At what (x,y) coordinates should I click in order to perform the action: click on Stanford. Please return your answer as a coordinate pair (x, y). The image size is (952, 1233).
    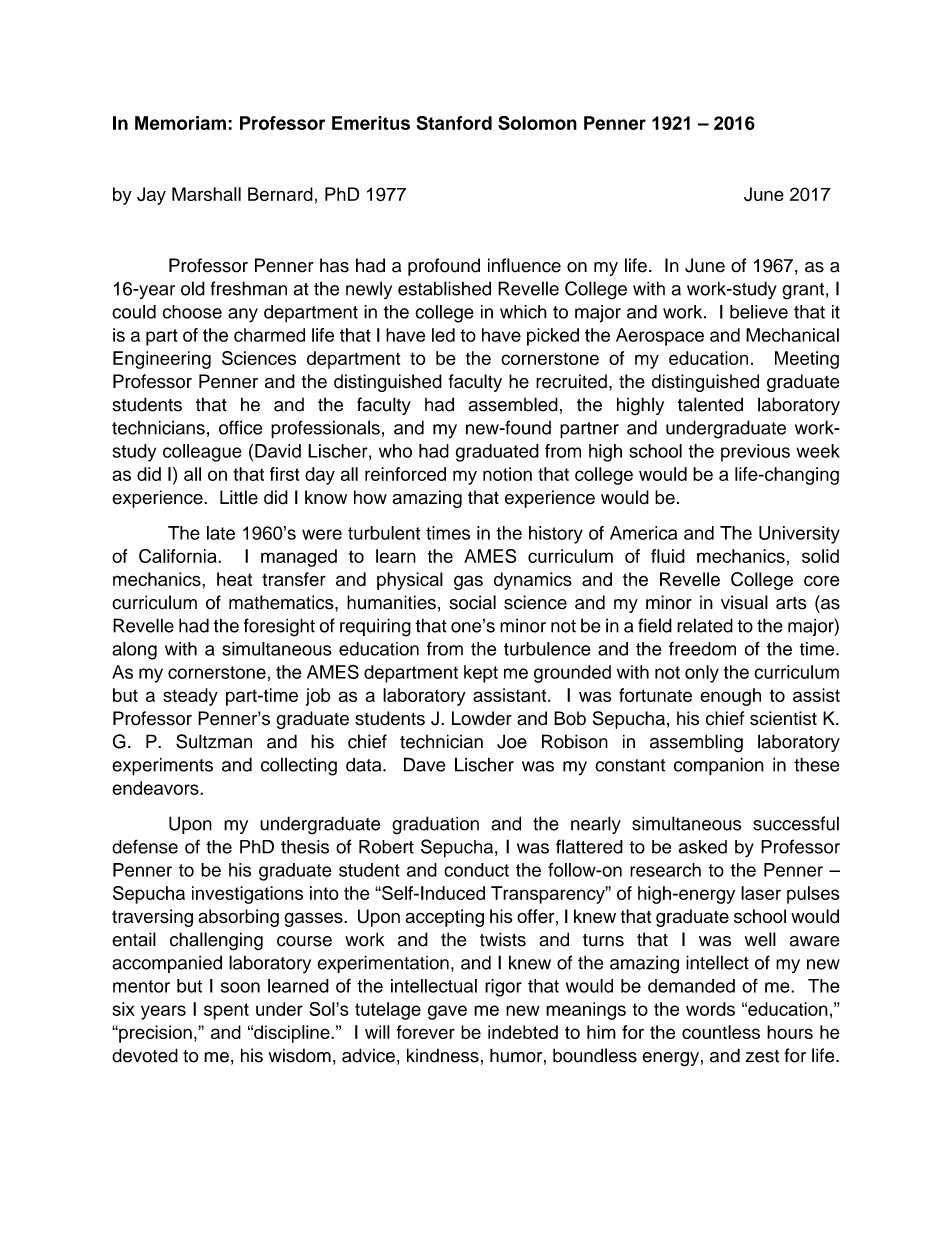
    Looking at the image, I should click on (454, 123).
